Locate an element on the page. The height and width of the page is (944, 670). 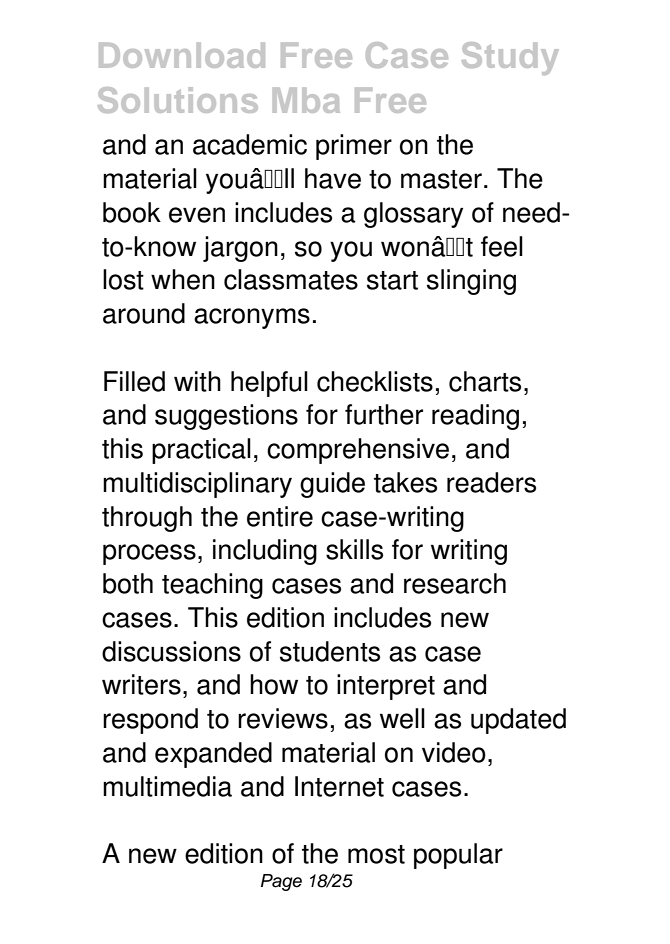
slinging is located at coordinates (471, 282).
